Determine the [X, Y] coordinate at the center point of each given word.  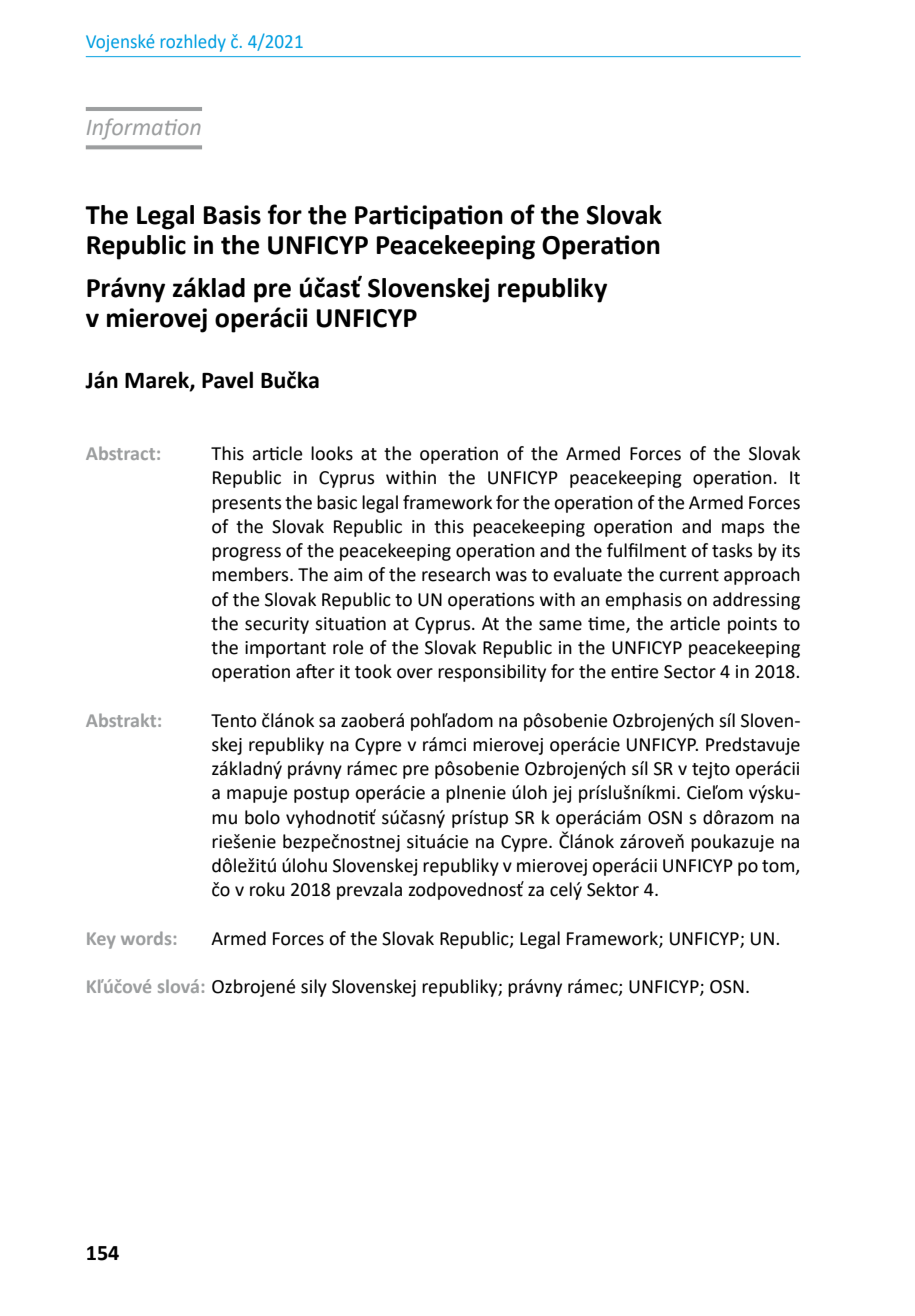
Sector [690, 672]
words [146, 938]
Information [144, 129]
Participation [429, 217]
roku [267, 889]
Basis [232, 215]
